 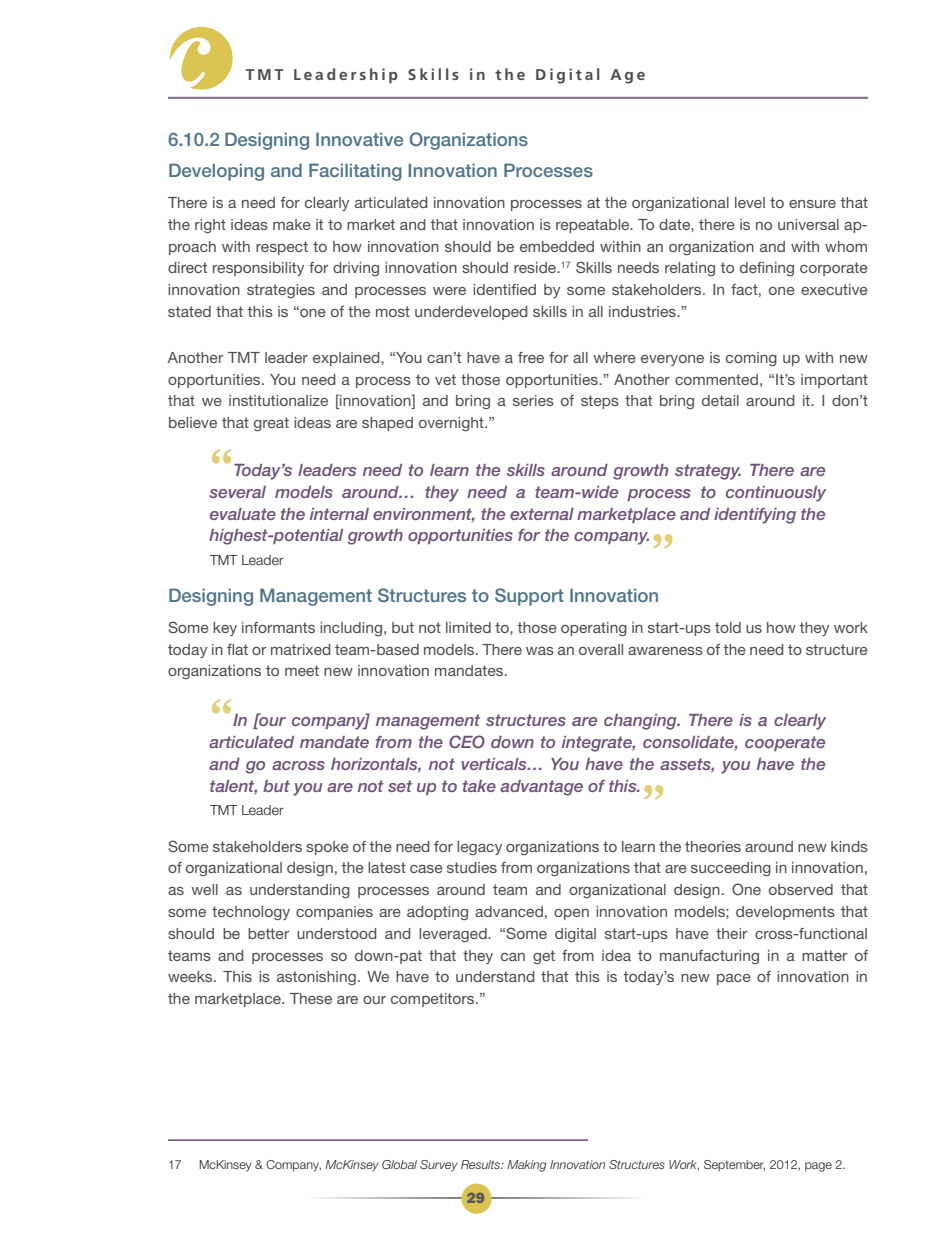 What do you see at coordinates (594, 226) in the document?
I see `repeatable` at bounding box center [594, 226].
